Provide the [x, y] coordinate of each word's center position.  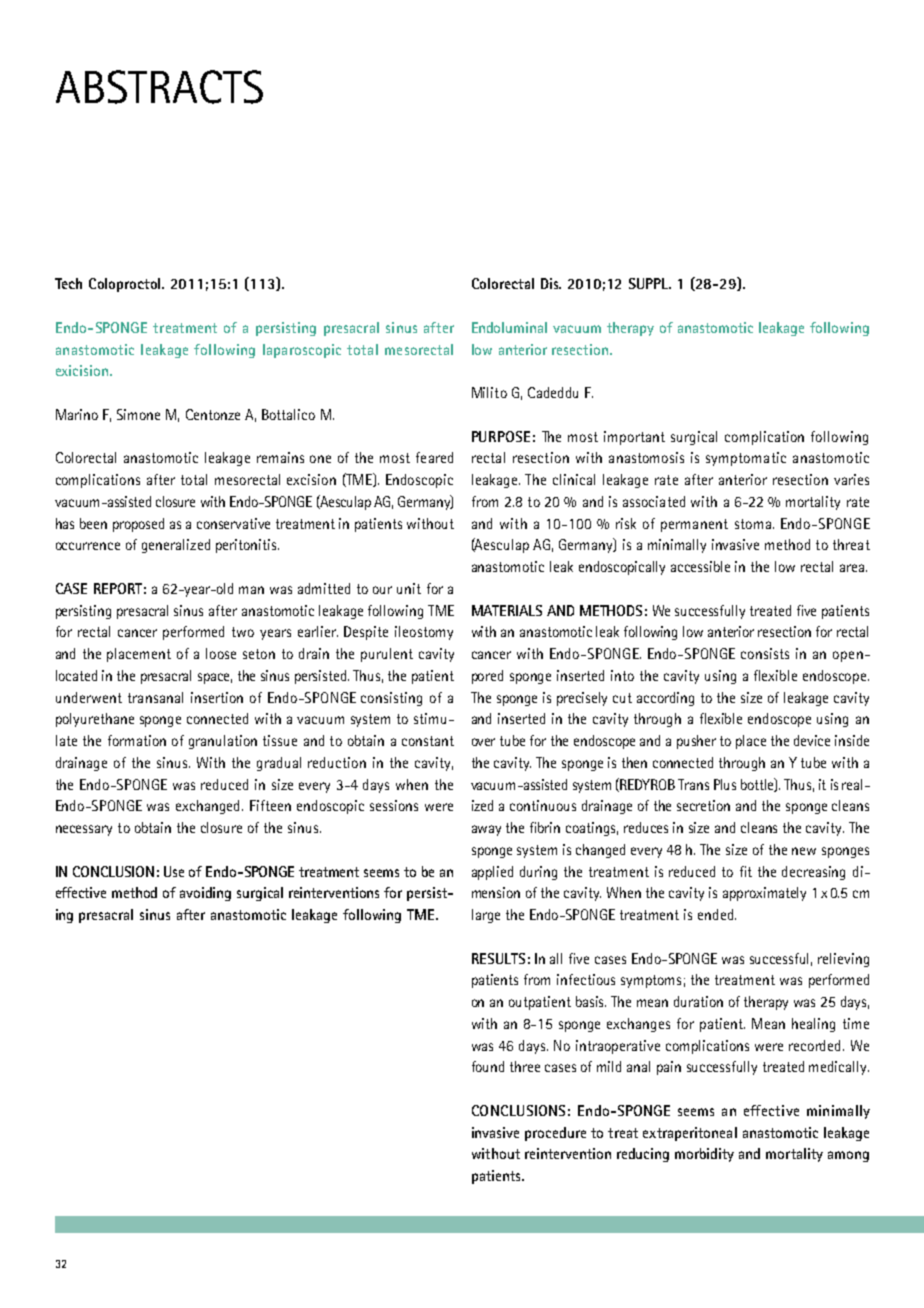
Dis [551, 283]
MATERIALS [507, 610]
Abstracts [159, 87]
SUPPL [650, 283]
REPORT [118, 588]
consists [765, 653]
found [488, 1066]
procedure [555, 1134]
